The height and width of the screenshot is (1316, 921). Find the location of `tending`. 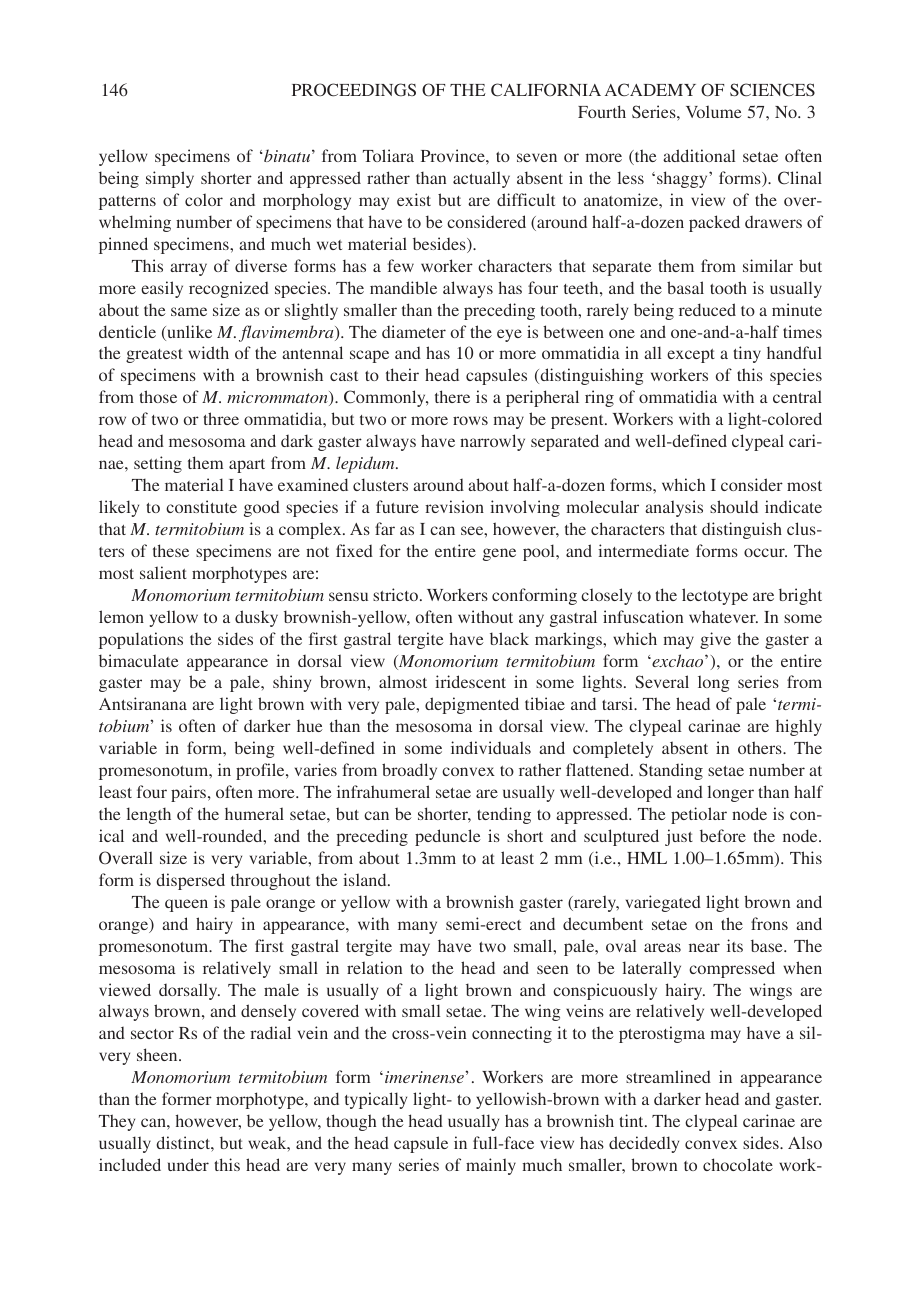

tending is located at coordinates (504, 815).
